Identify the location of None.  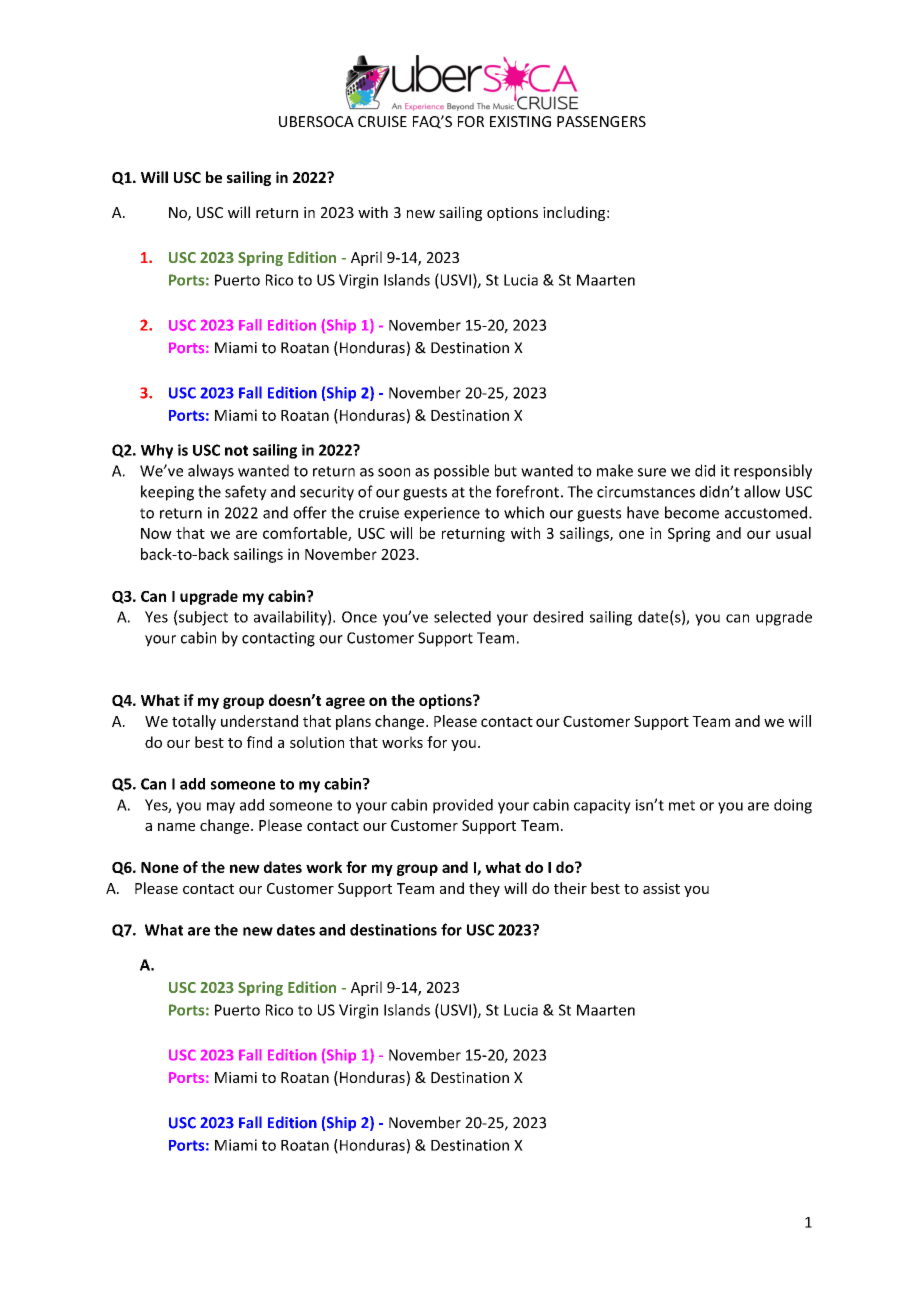
(160, 867).
